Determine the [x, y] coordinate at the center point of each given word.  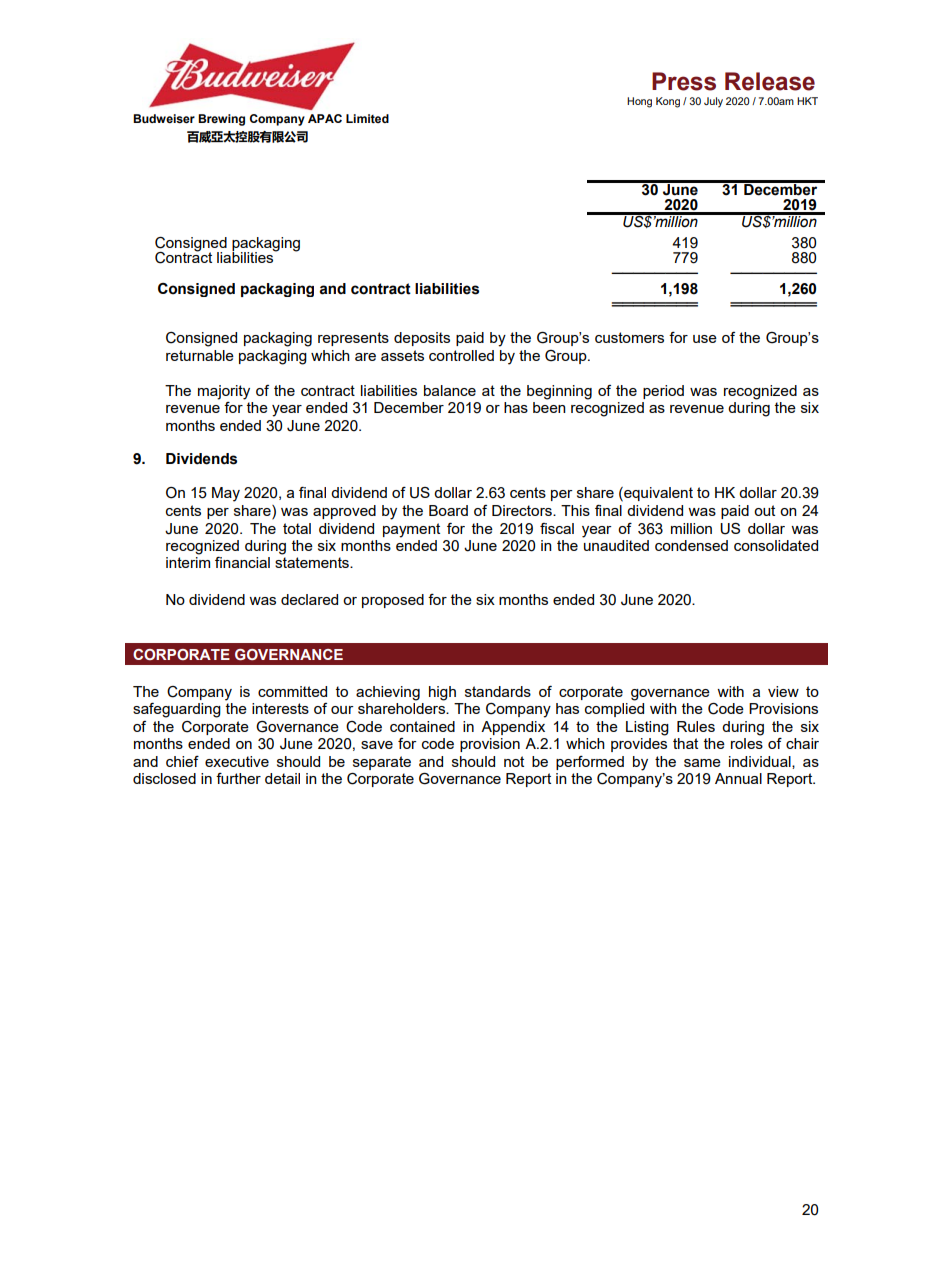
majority [224, 392]
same [702, 763]
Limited [367, 118]
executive [237, 761]
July [713, 102]
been [549, 407]
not [514, 761]
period [663, 392]
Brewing [221, 120]
